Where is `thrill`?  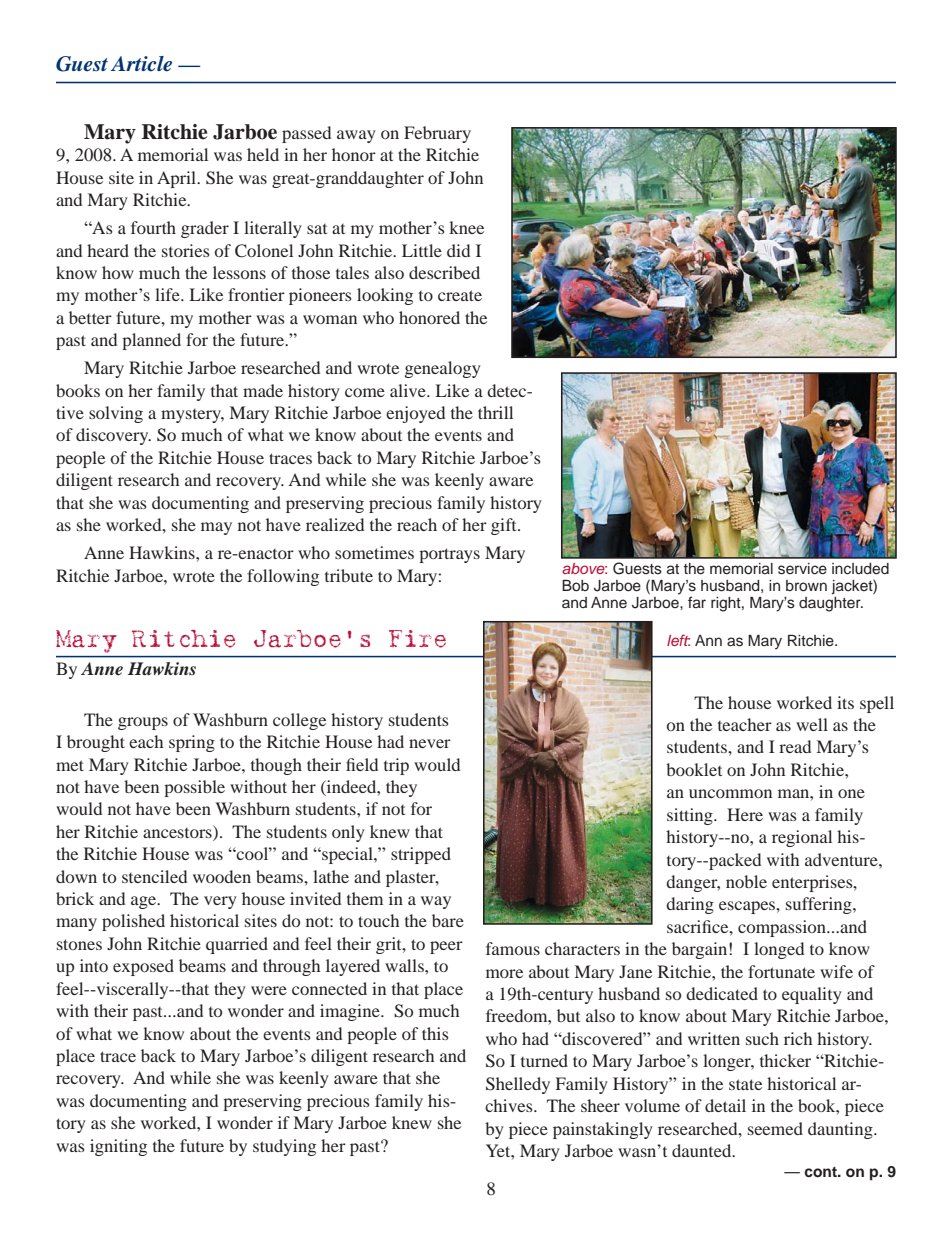 thrill is located at coordinates (495, 412).
